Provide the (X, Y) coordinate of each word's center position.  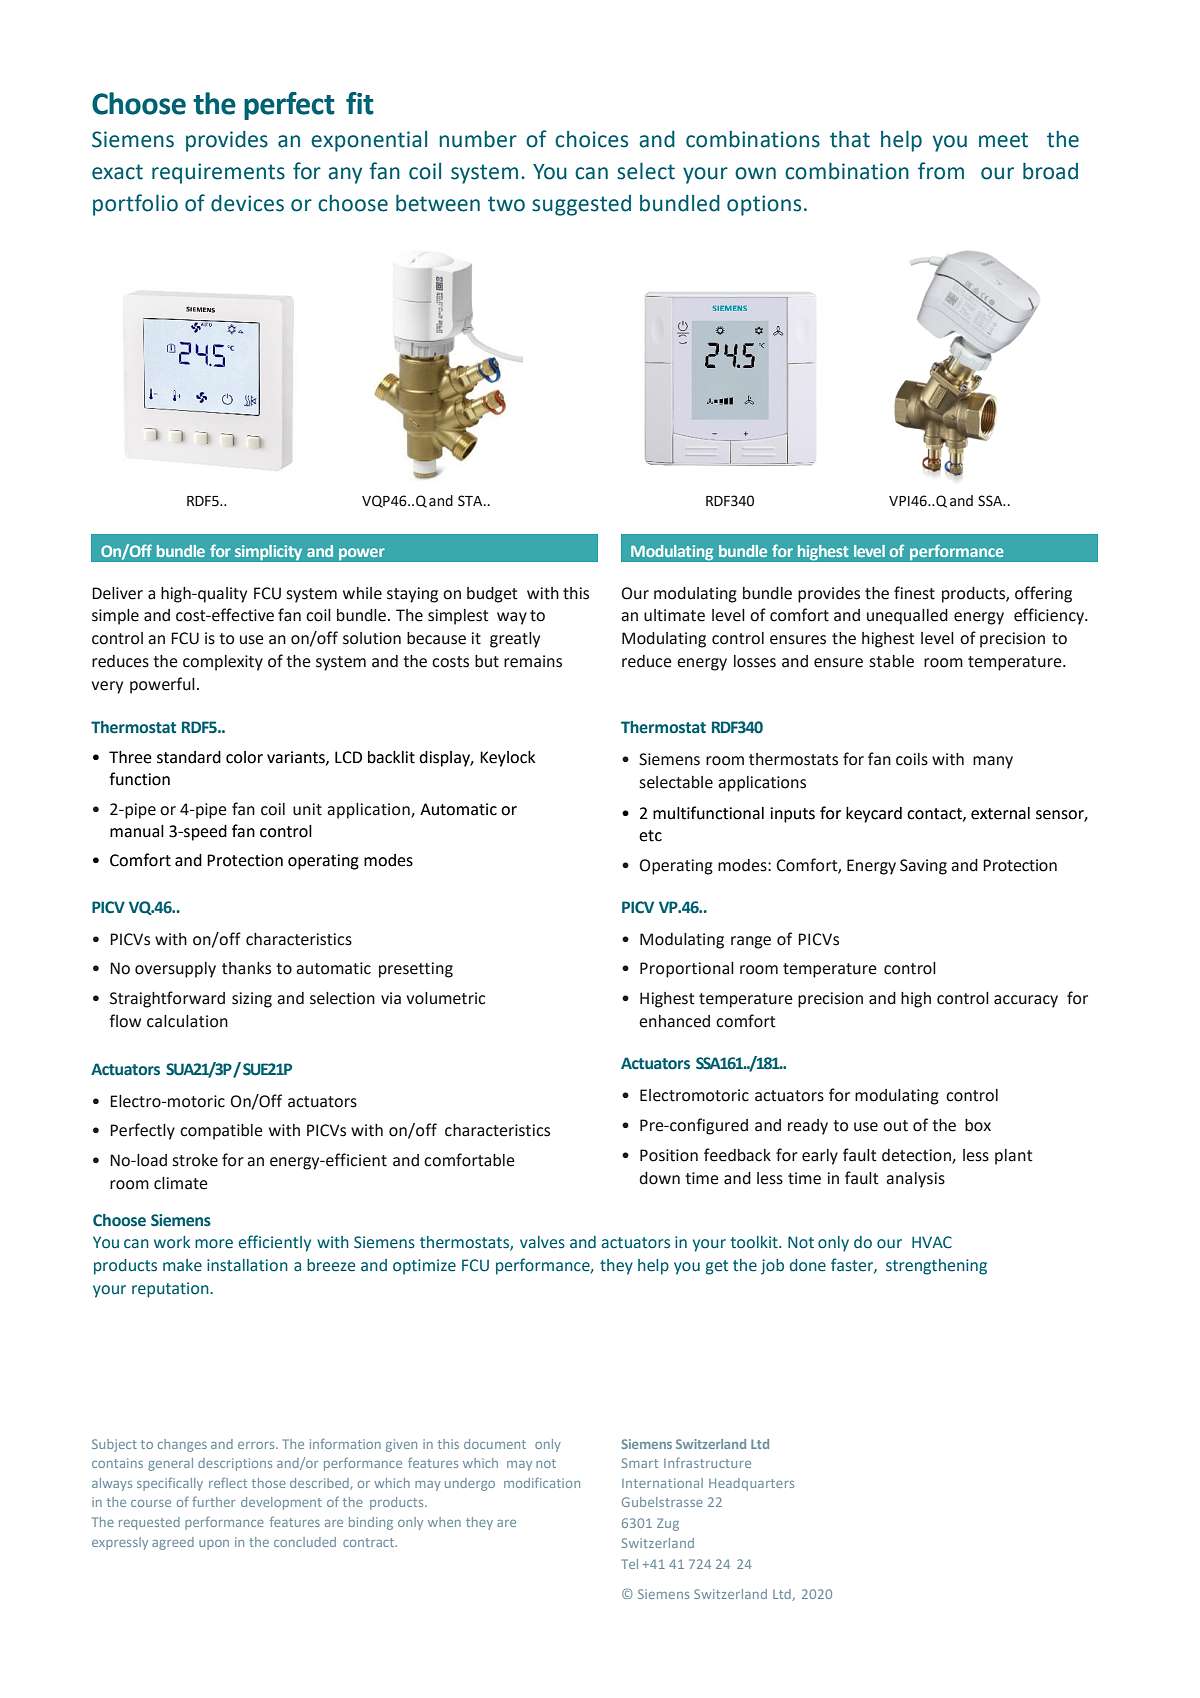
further (213, 1501)
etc (650, 836)
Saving (923, 867)
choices (591, 139)
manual (137, 831)
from (941, 171)
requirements (218, 173)
